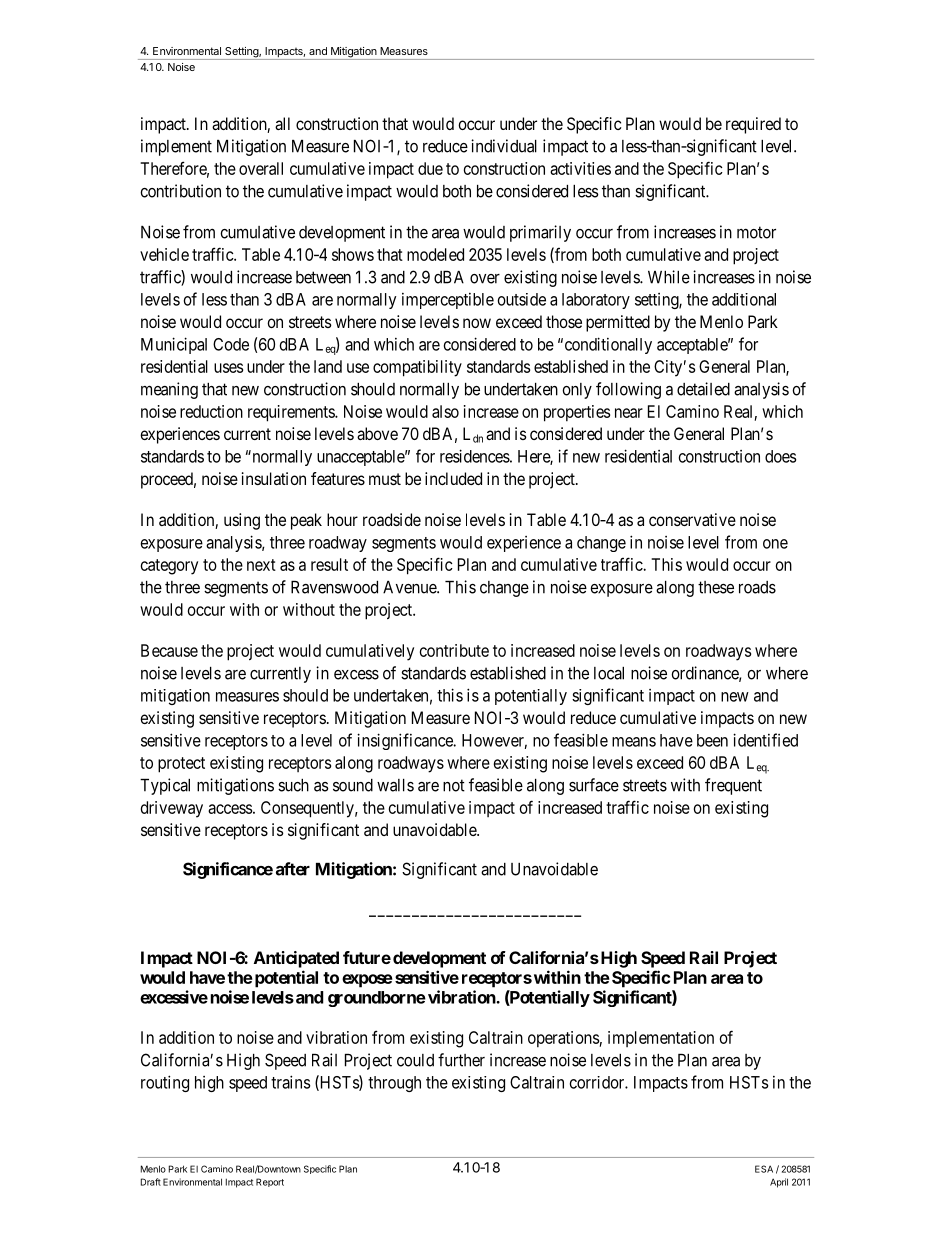  What do you see at coordinates (454, 650) in the image?
I see `contribute` at bounding box center [454, 650].
